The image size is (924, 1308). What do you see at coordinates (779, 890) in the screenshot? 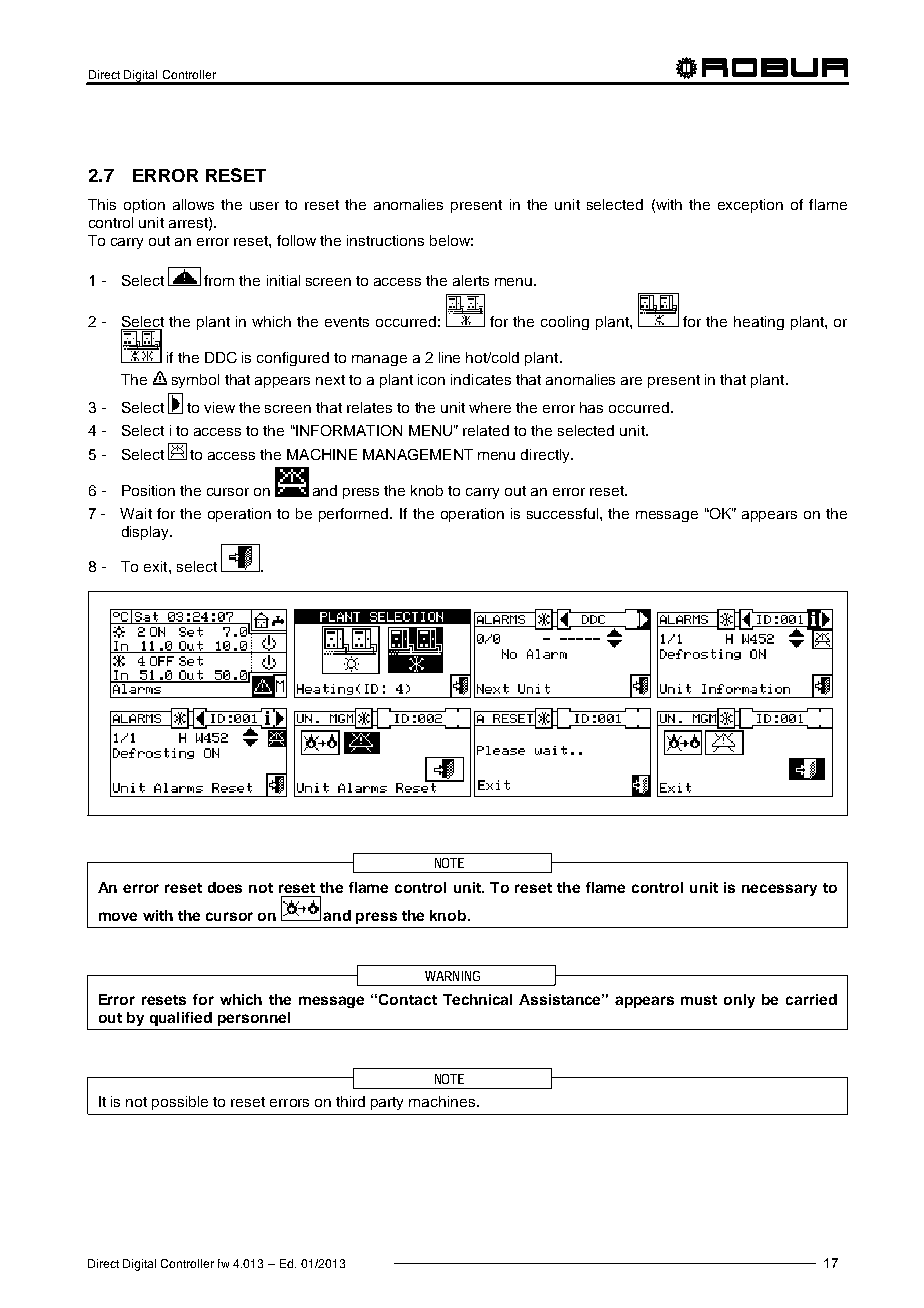
I see `necessary` at bounding box center [779, 890].
